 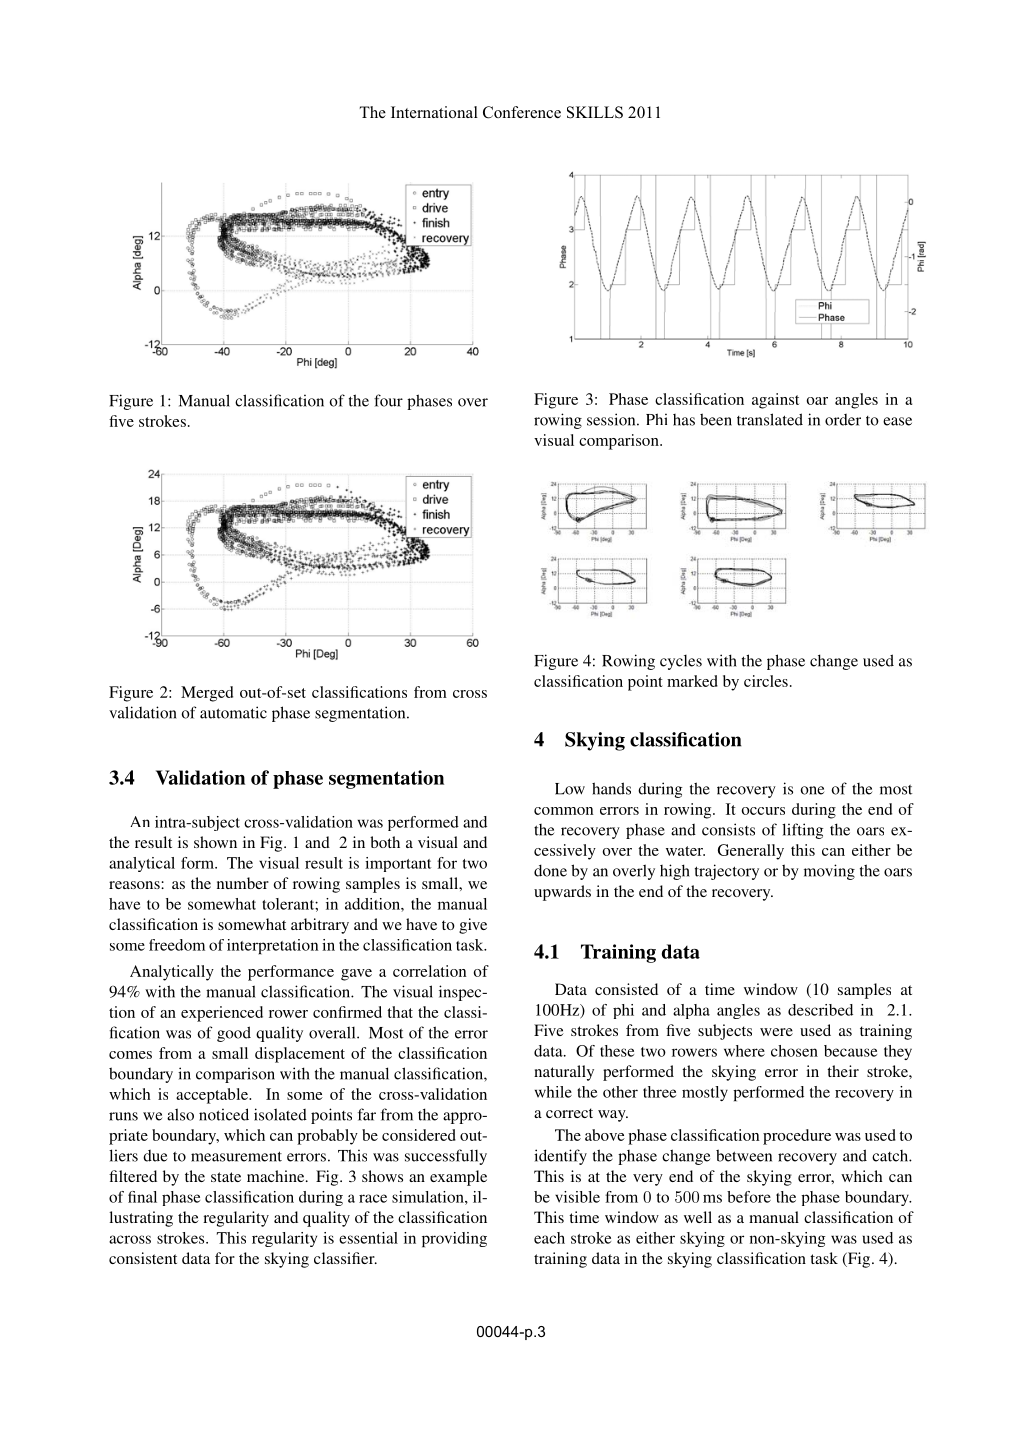 What do you see at coordinates (549, 1238) in the document?
I see `each` at bounding box center [549, 1238].
